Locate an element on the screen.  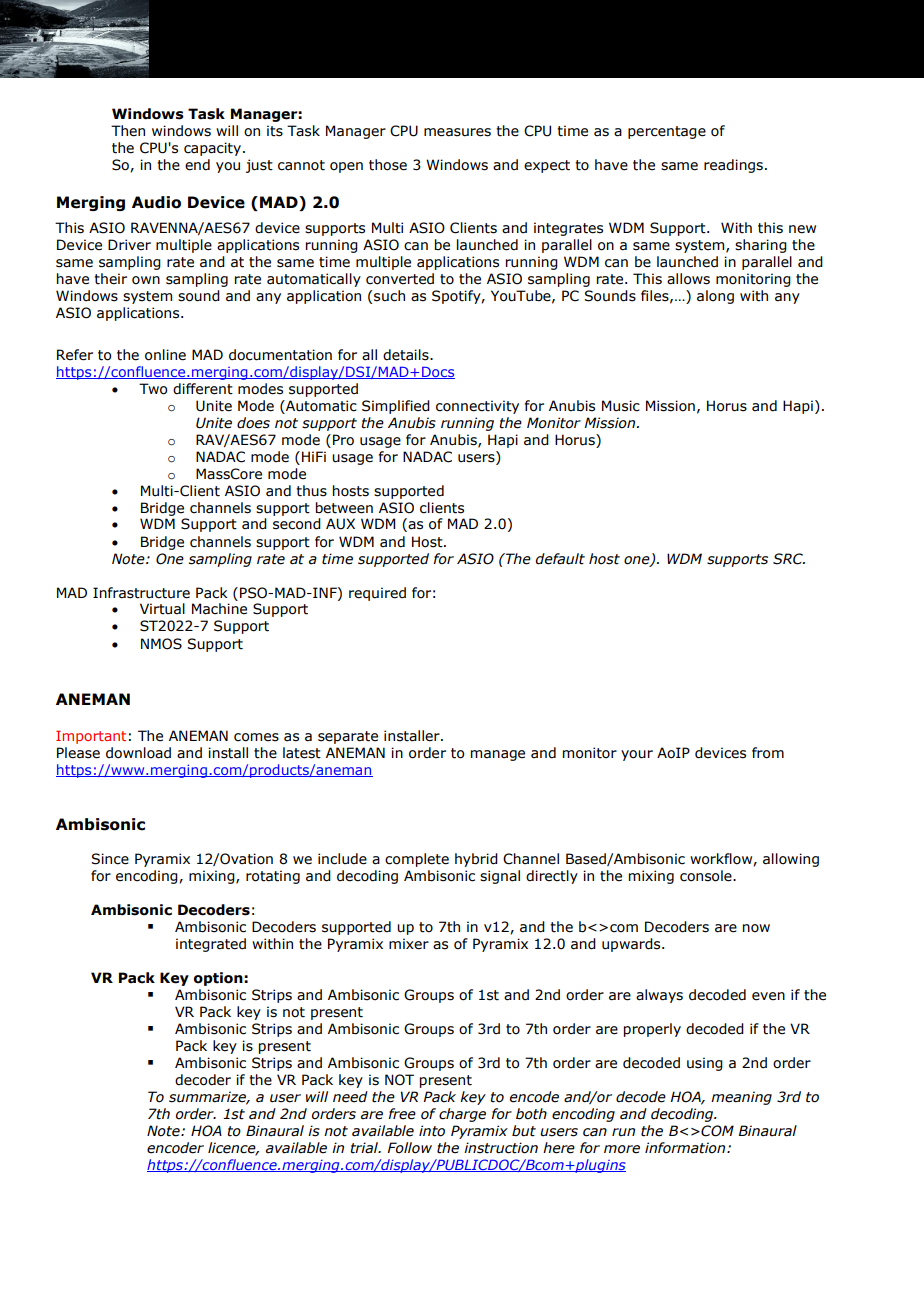
need is located at coordinates (350, 1097).
